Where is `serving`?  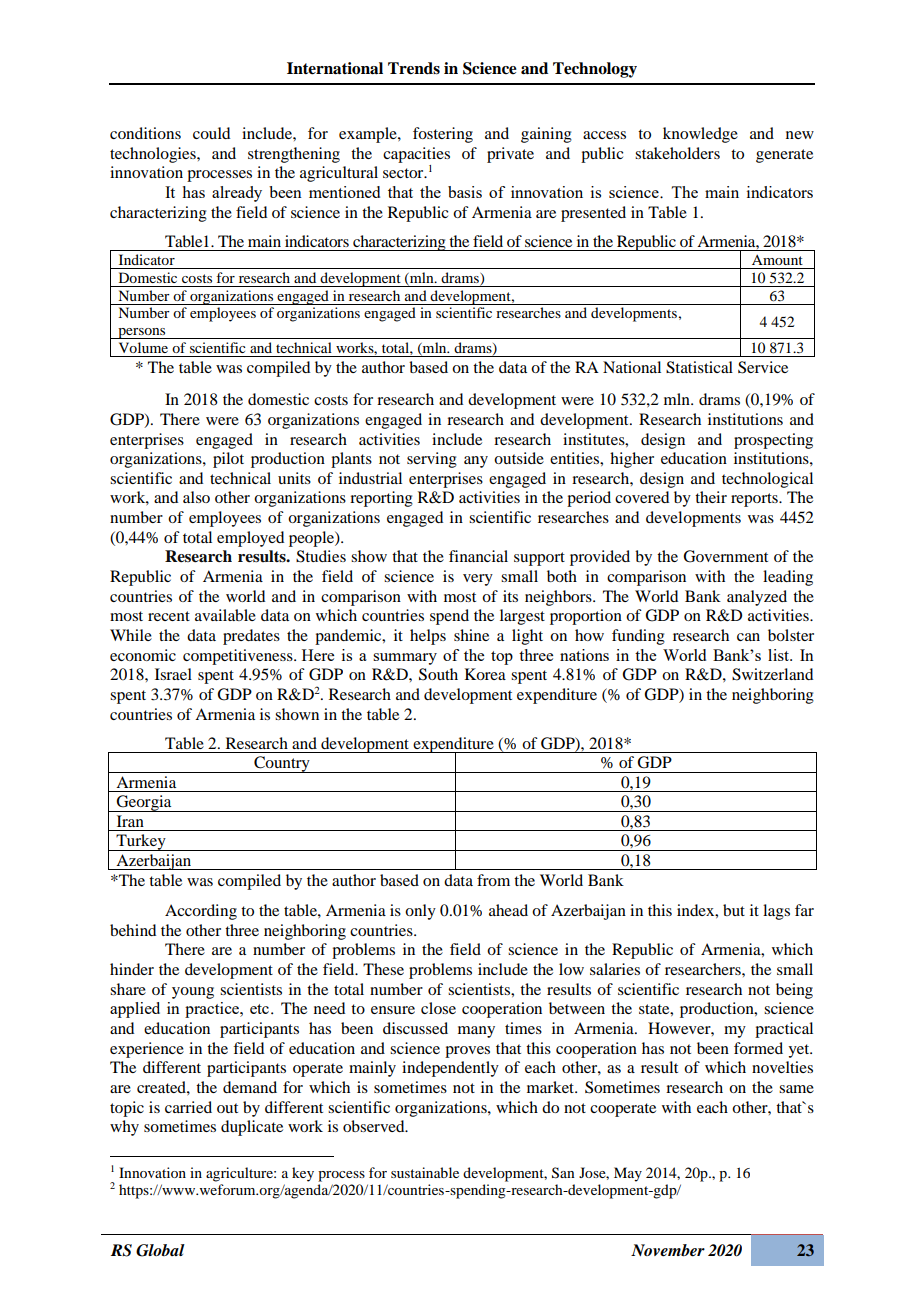 serving is located at coordinates (432, 460).
